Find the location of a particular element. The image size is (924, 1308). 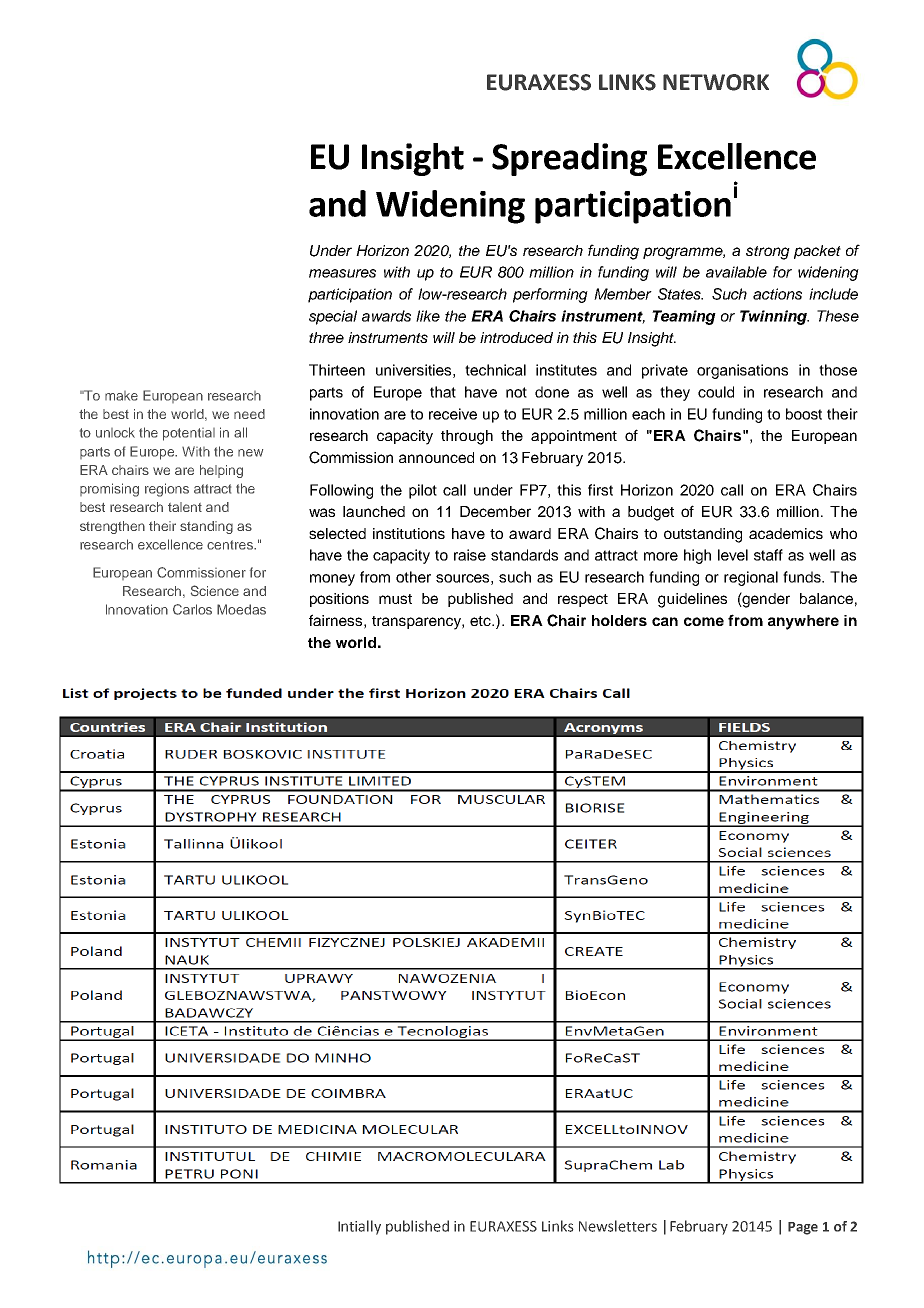

Carlos is located at coordinates (192, 609).
